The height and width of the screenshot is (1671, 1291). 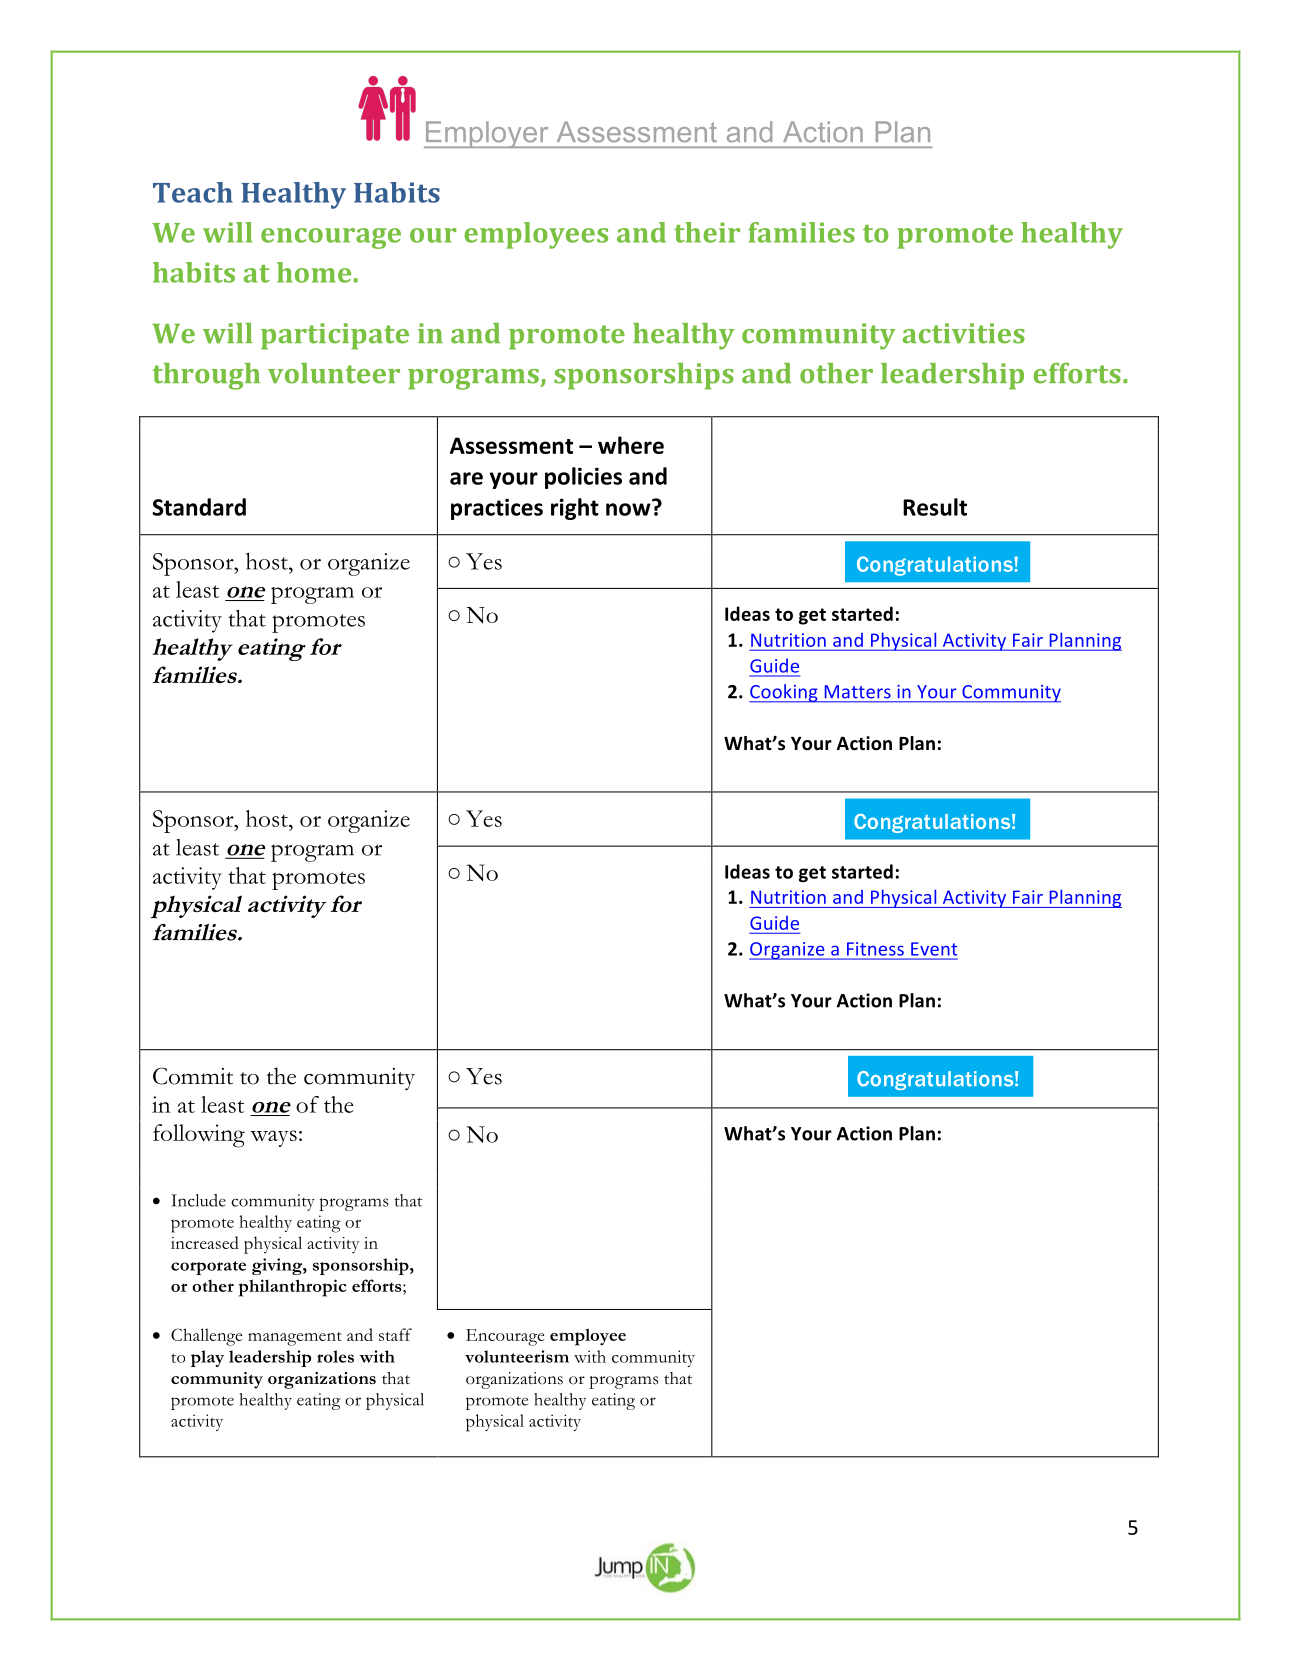 What do you see at coordinates (935, 507) in the screenshot?
I see `Result` at bounding box center [935, 507].
